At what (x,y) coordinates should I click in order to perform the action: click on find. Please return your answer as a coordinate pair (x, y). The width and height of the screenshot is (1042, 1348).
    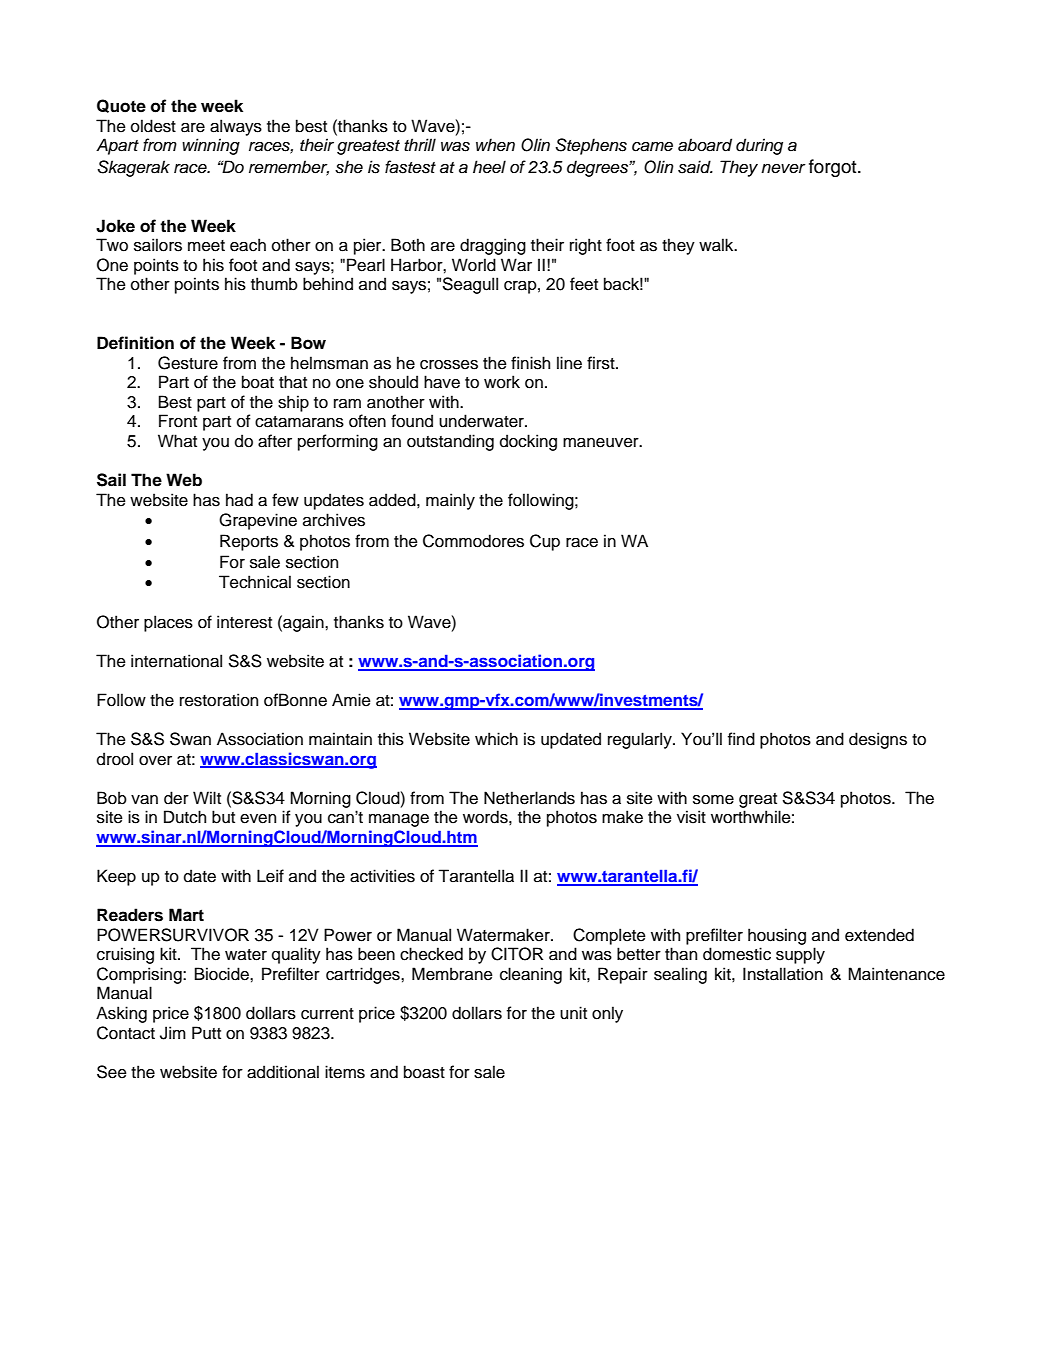
    Looking at the image, I should click on (741, 739).
